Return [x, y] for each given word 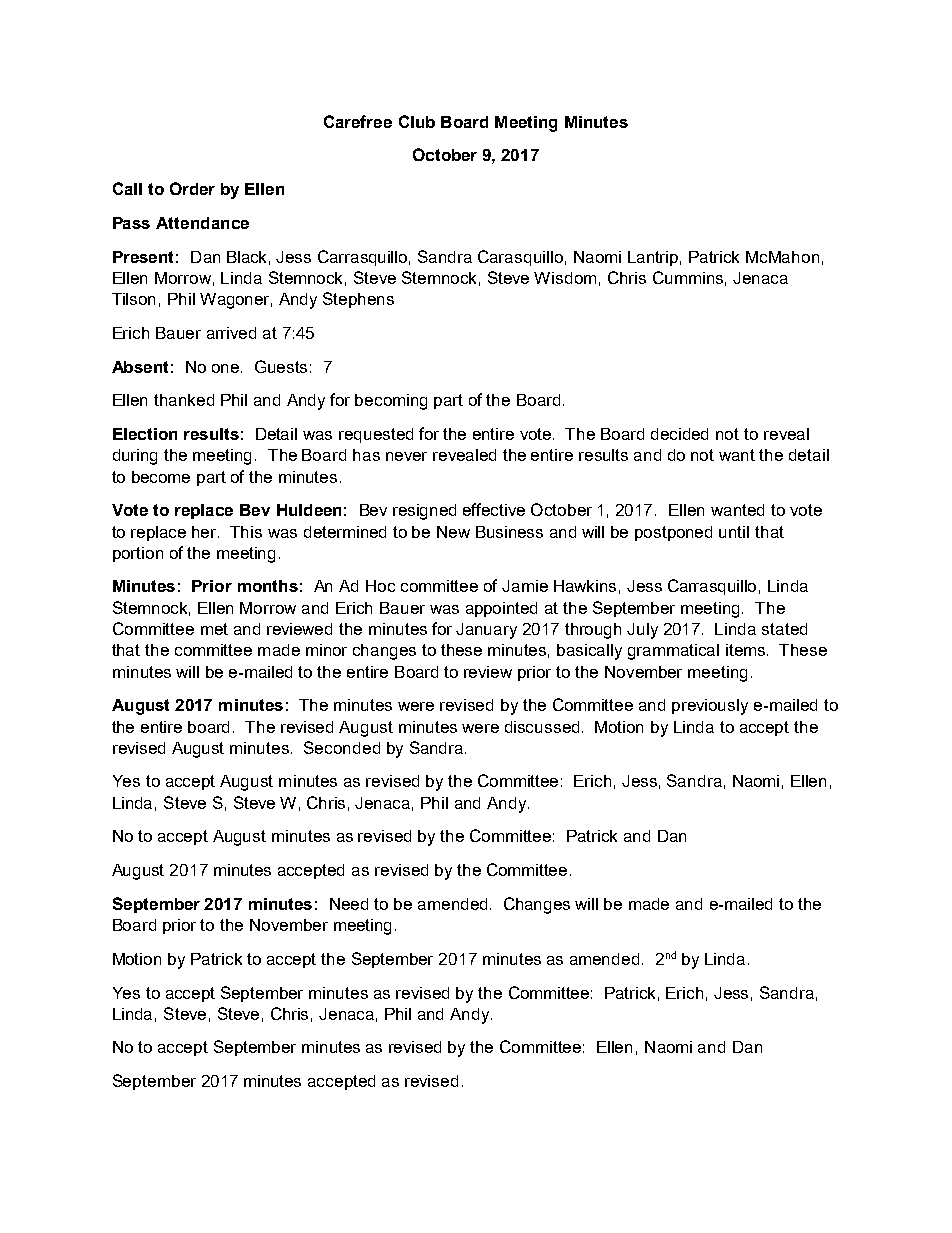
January [486, 631]
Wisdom [565, 278]
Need [349, 904]
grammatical [673, 652]
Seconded [342, 747]
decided [679, 434]
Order [192, 188]
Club [417, 121]
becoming [391, 402]
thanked [184, 400]
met [214, 629]
